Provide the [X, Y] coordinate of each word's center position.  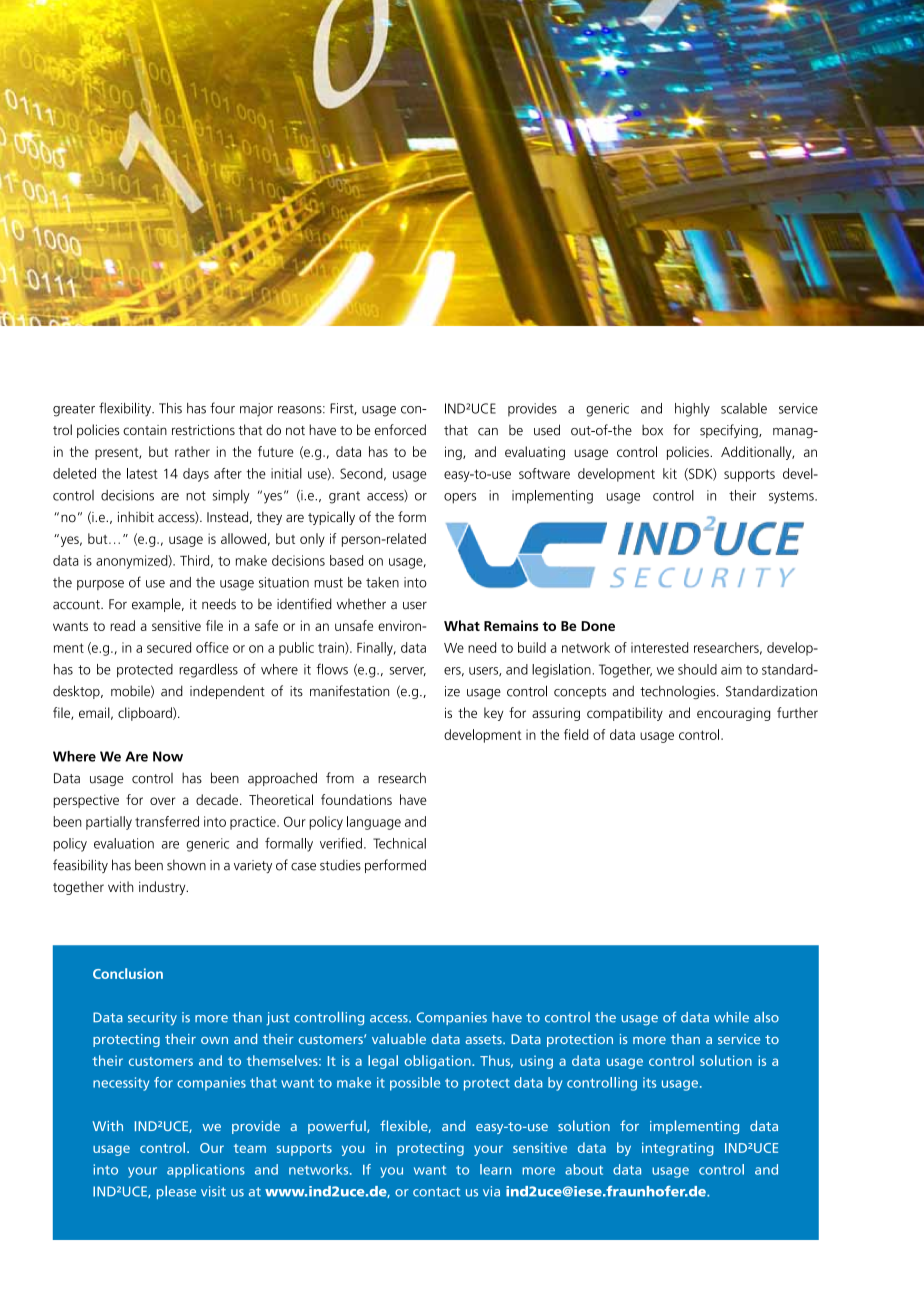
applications [206, 1171]
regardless [208, 670]
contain [145, 430]
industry [163, 888]
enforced [400, 429]
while [731, 1017]
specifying [730, 431]
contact [436, 1192]
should [697, 669]
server [408, 671]
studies [340, 865]
